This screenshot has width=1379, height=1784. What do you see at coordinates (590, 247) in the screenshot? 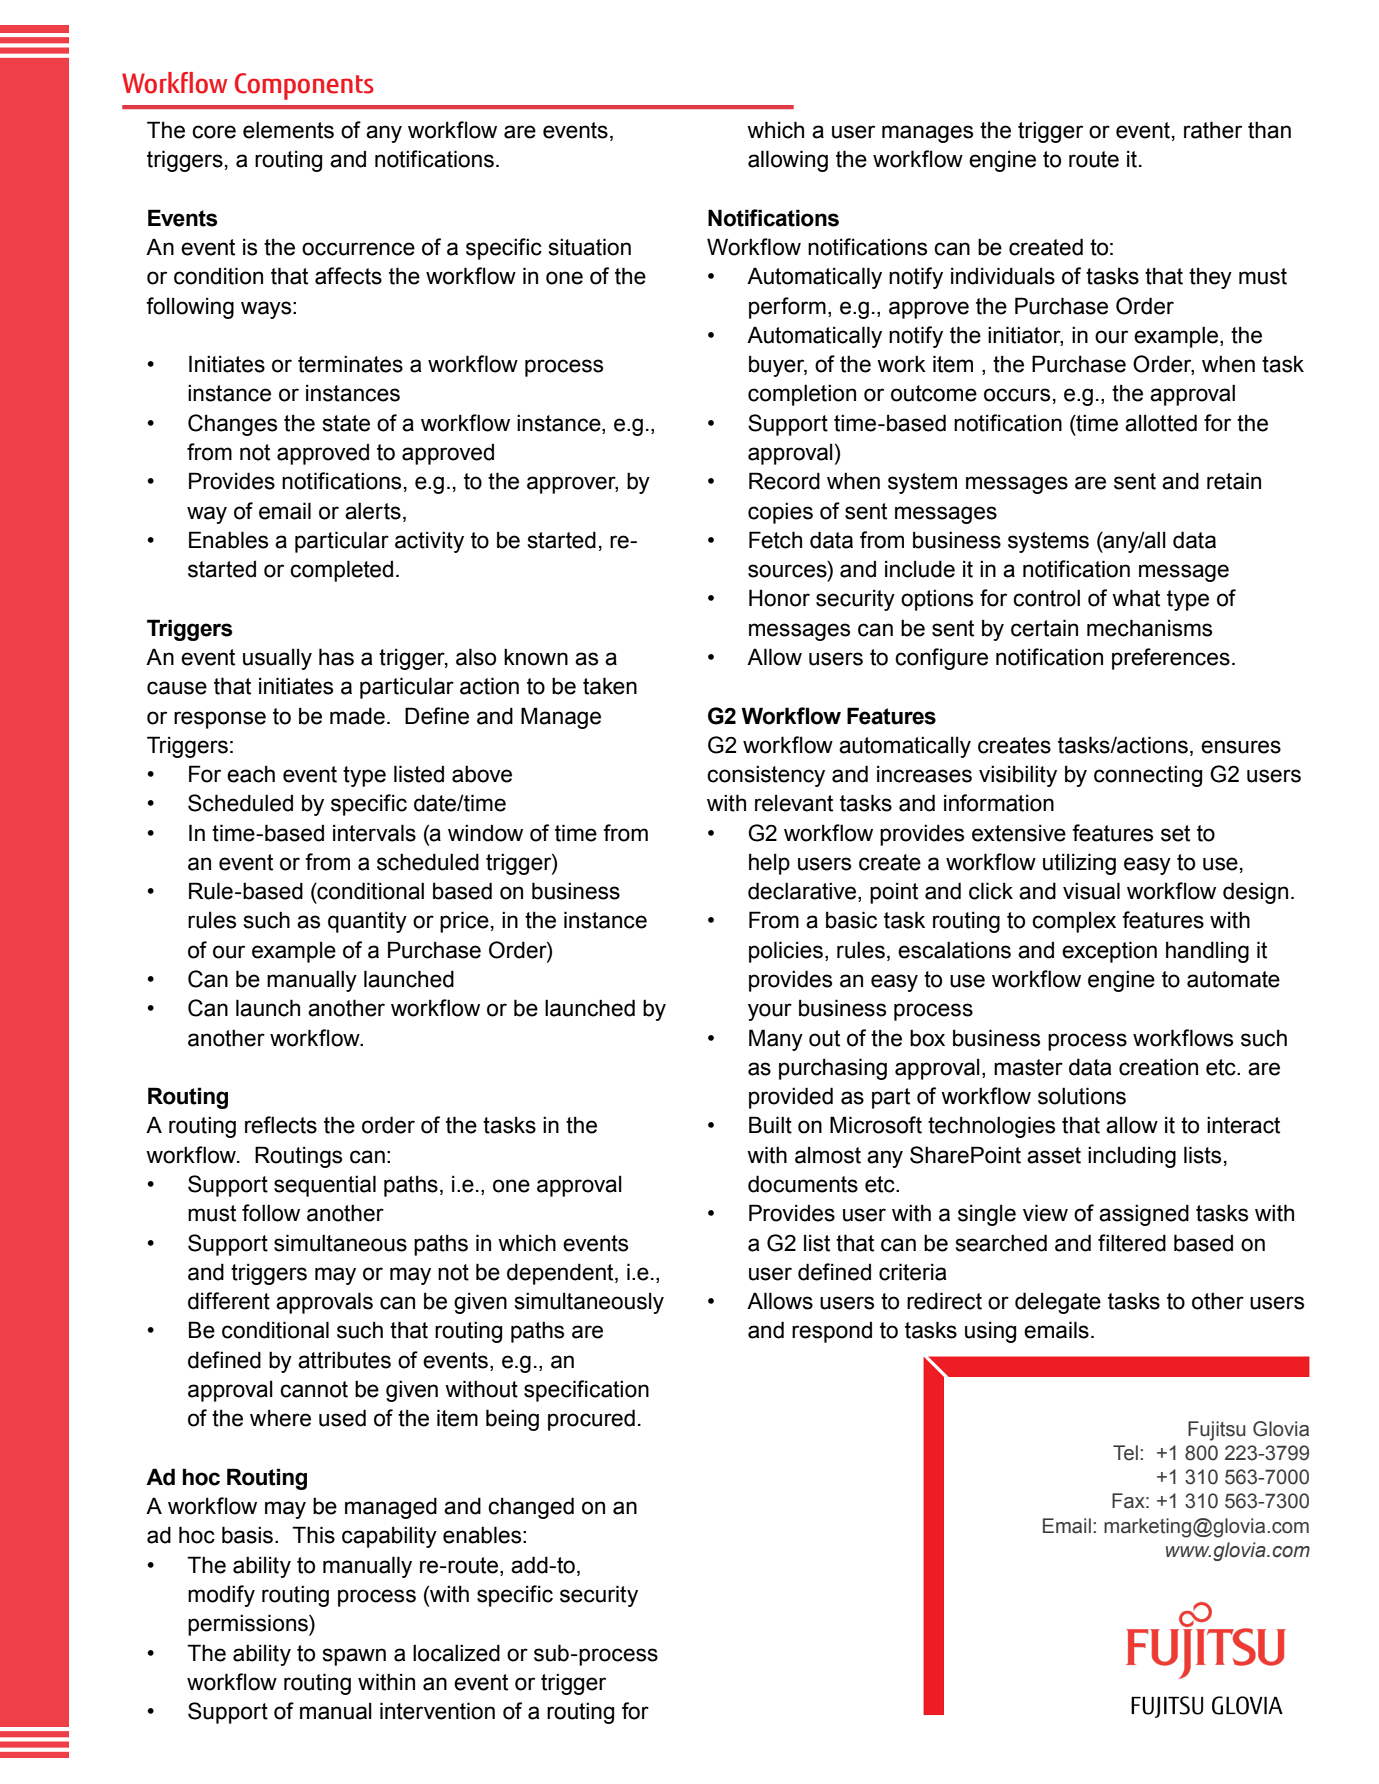
I see `situation` at bounding box center [590, 247].
